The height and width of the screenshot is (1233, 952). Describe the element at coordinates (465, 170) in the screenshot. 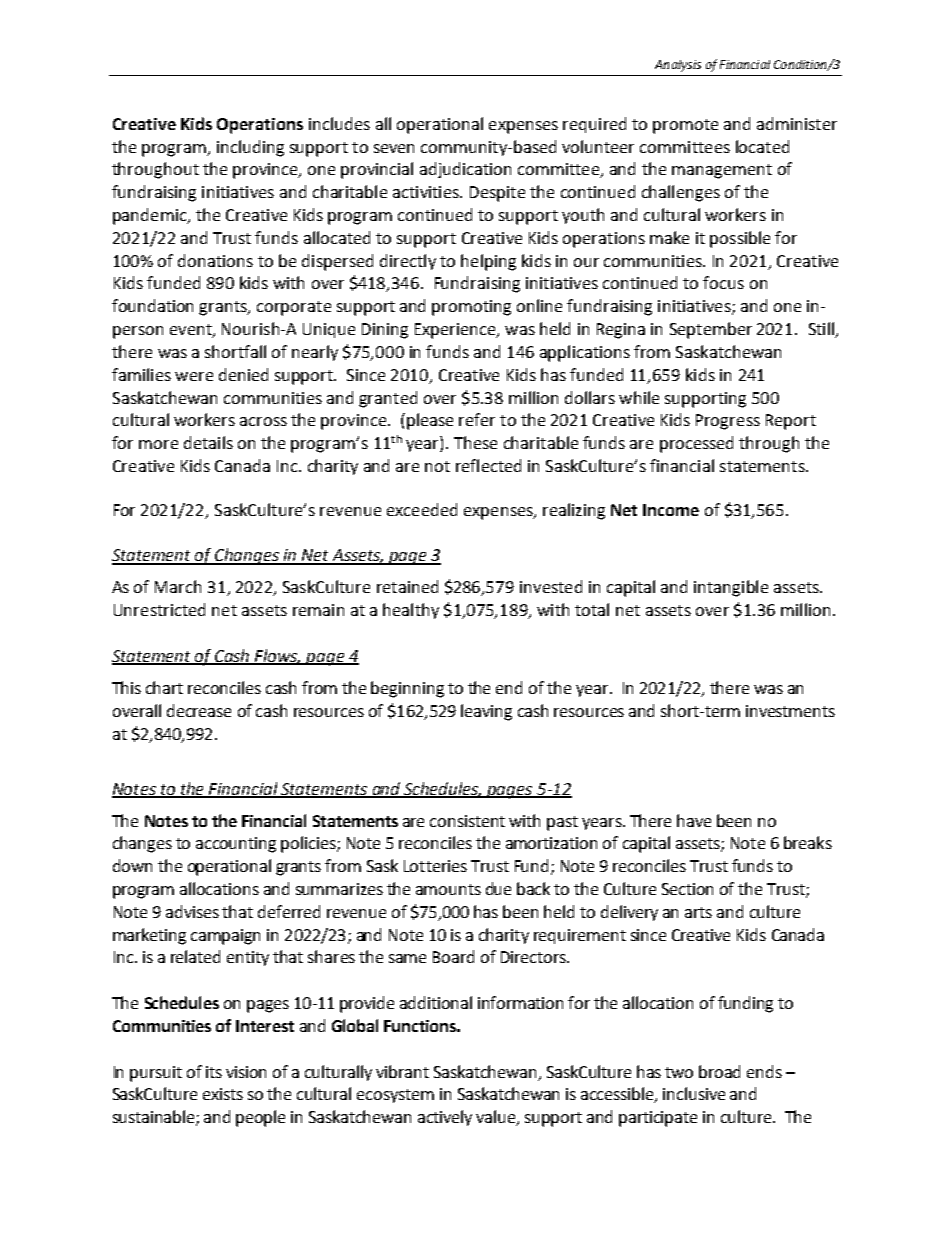

I see `adjudication` at that location.
